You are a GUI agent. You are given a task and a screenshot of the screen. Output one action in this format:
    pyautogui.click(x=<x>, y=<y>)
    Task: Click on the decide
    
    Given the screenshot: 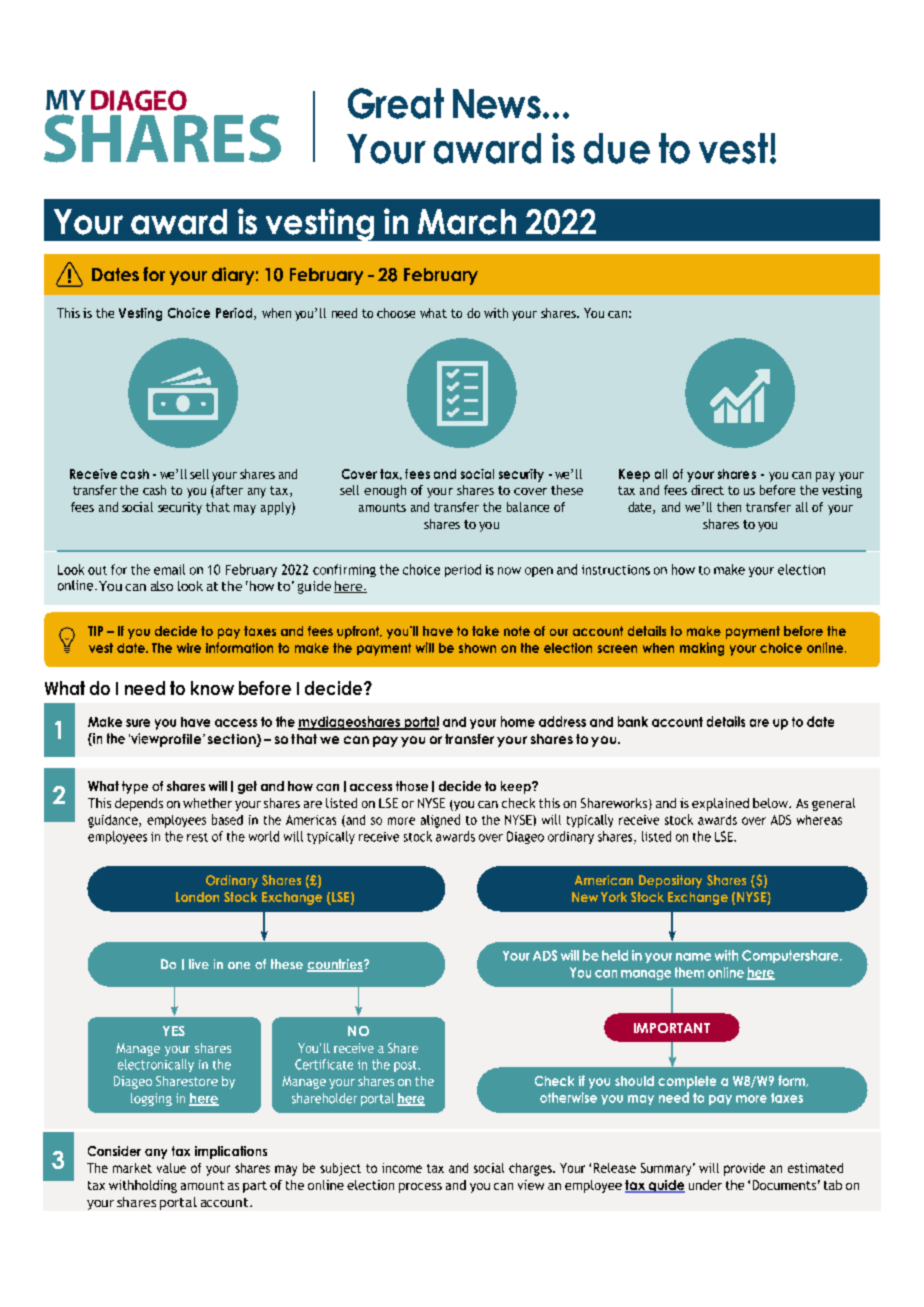 What is the action you would take?
    pyautogui.click(x=333, y=688)
